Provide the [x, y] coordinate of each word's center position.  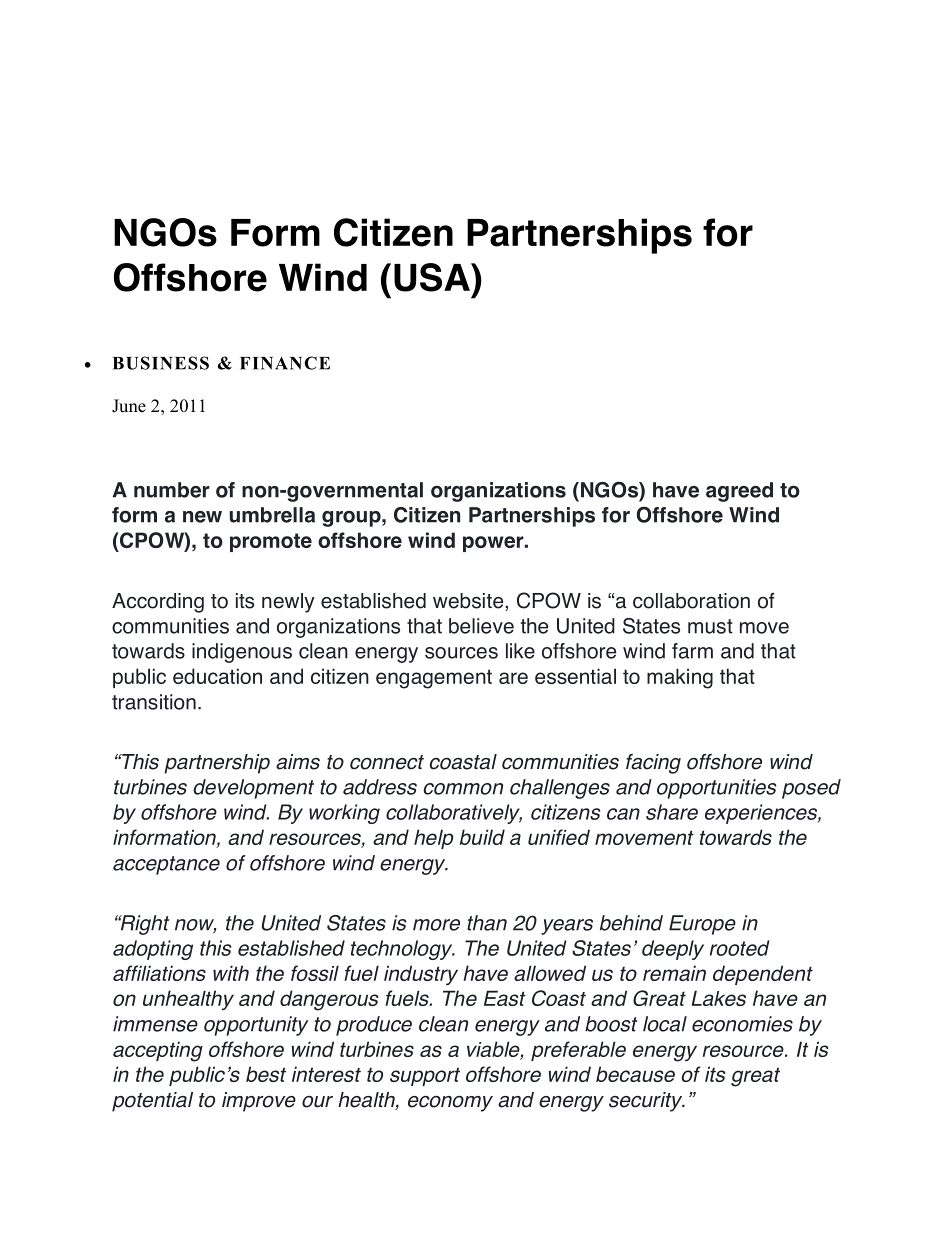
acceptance [166, 865]
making [680, 678]
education [217, 676]
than [487, 923]
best [266, 1074]
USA [433, 277]
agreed [739, 492]
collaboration [691, 601]
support [425, 1076]
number [172, 490]
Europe [702, 925]
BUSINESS [161, 363]
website [469, 602]
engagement [434, 679]
